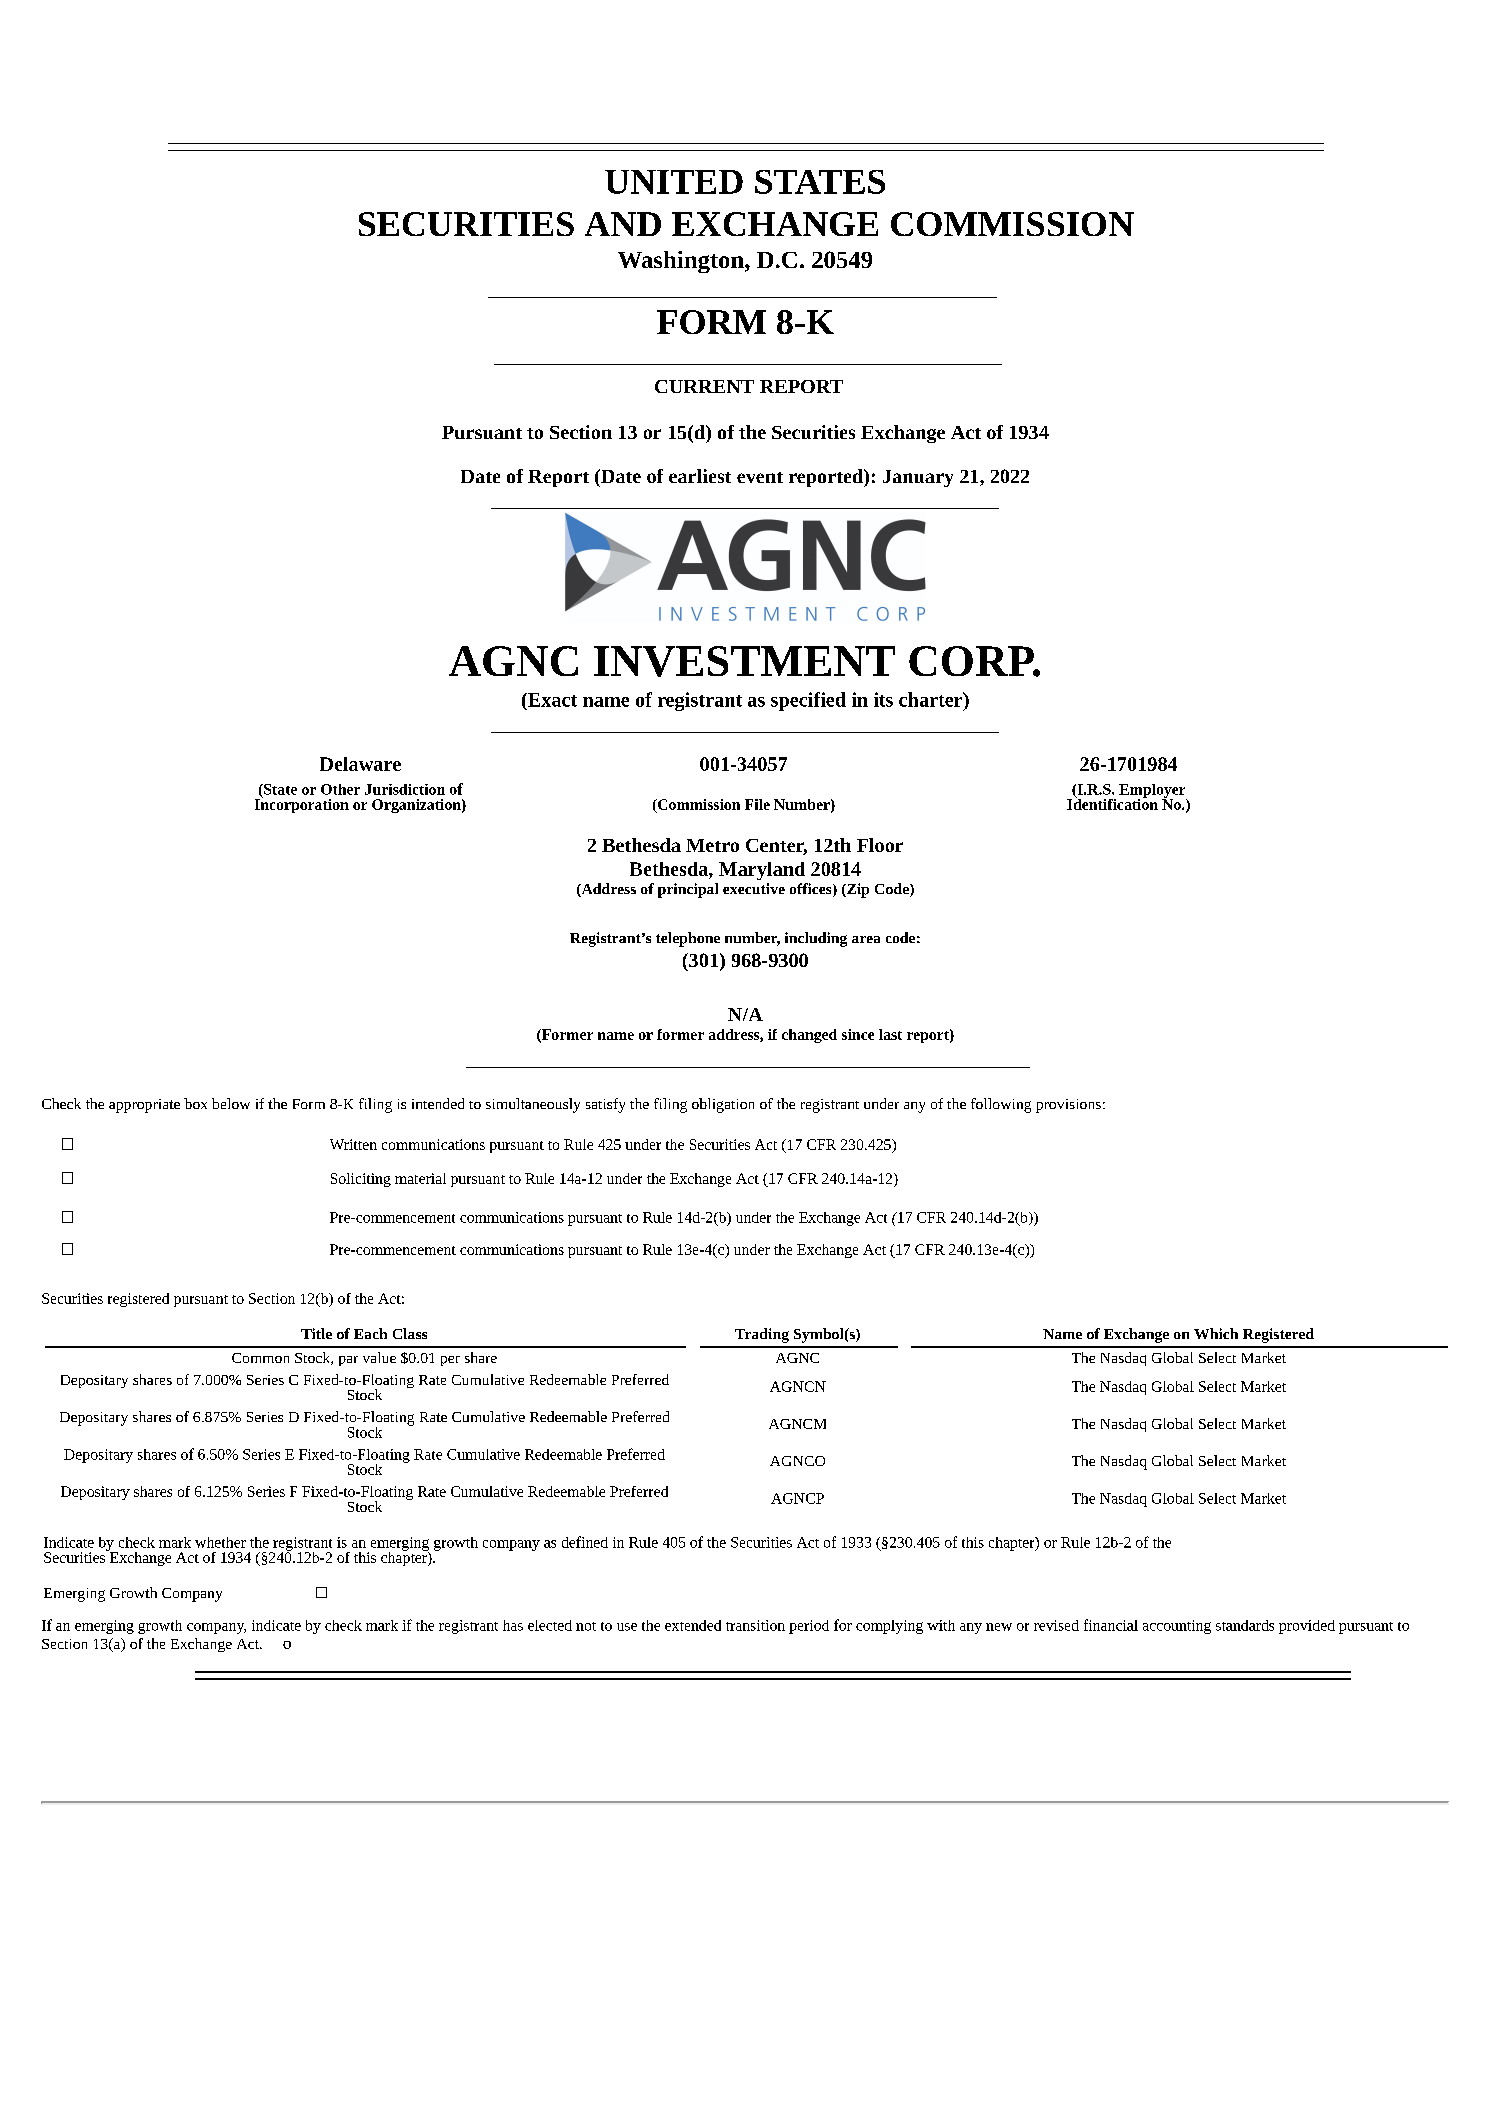 The image size is (1492, 2111). I want to click on obligation, so click(723, 1105).
